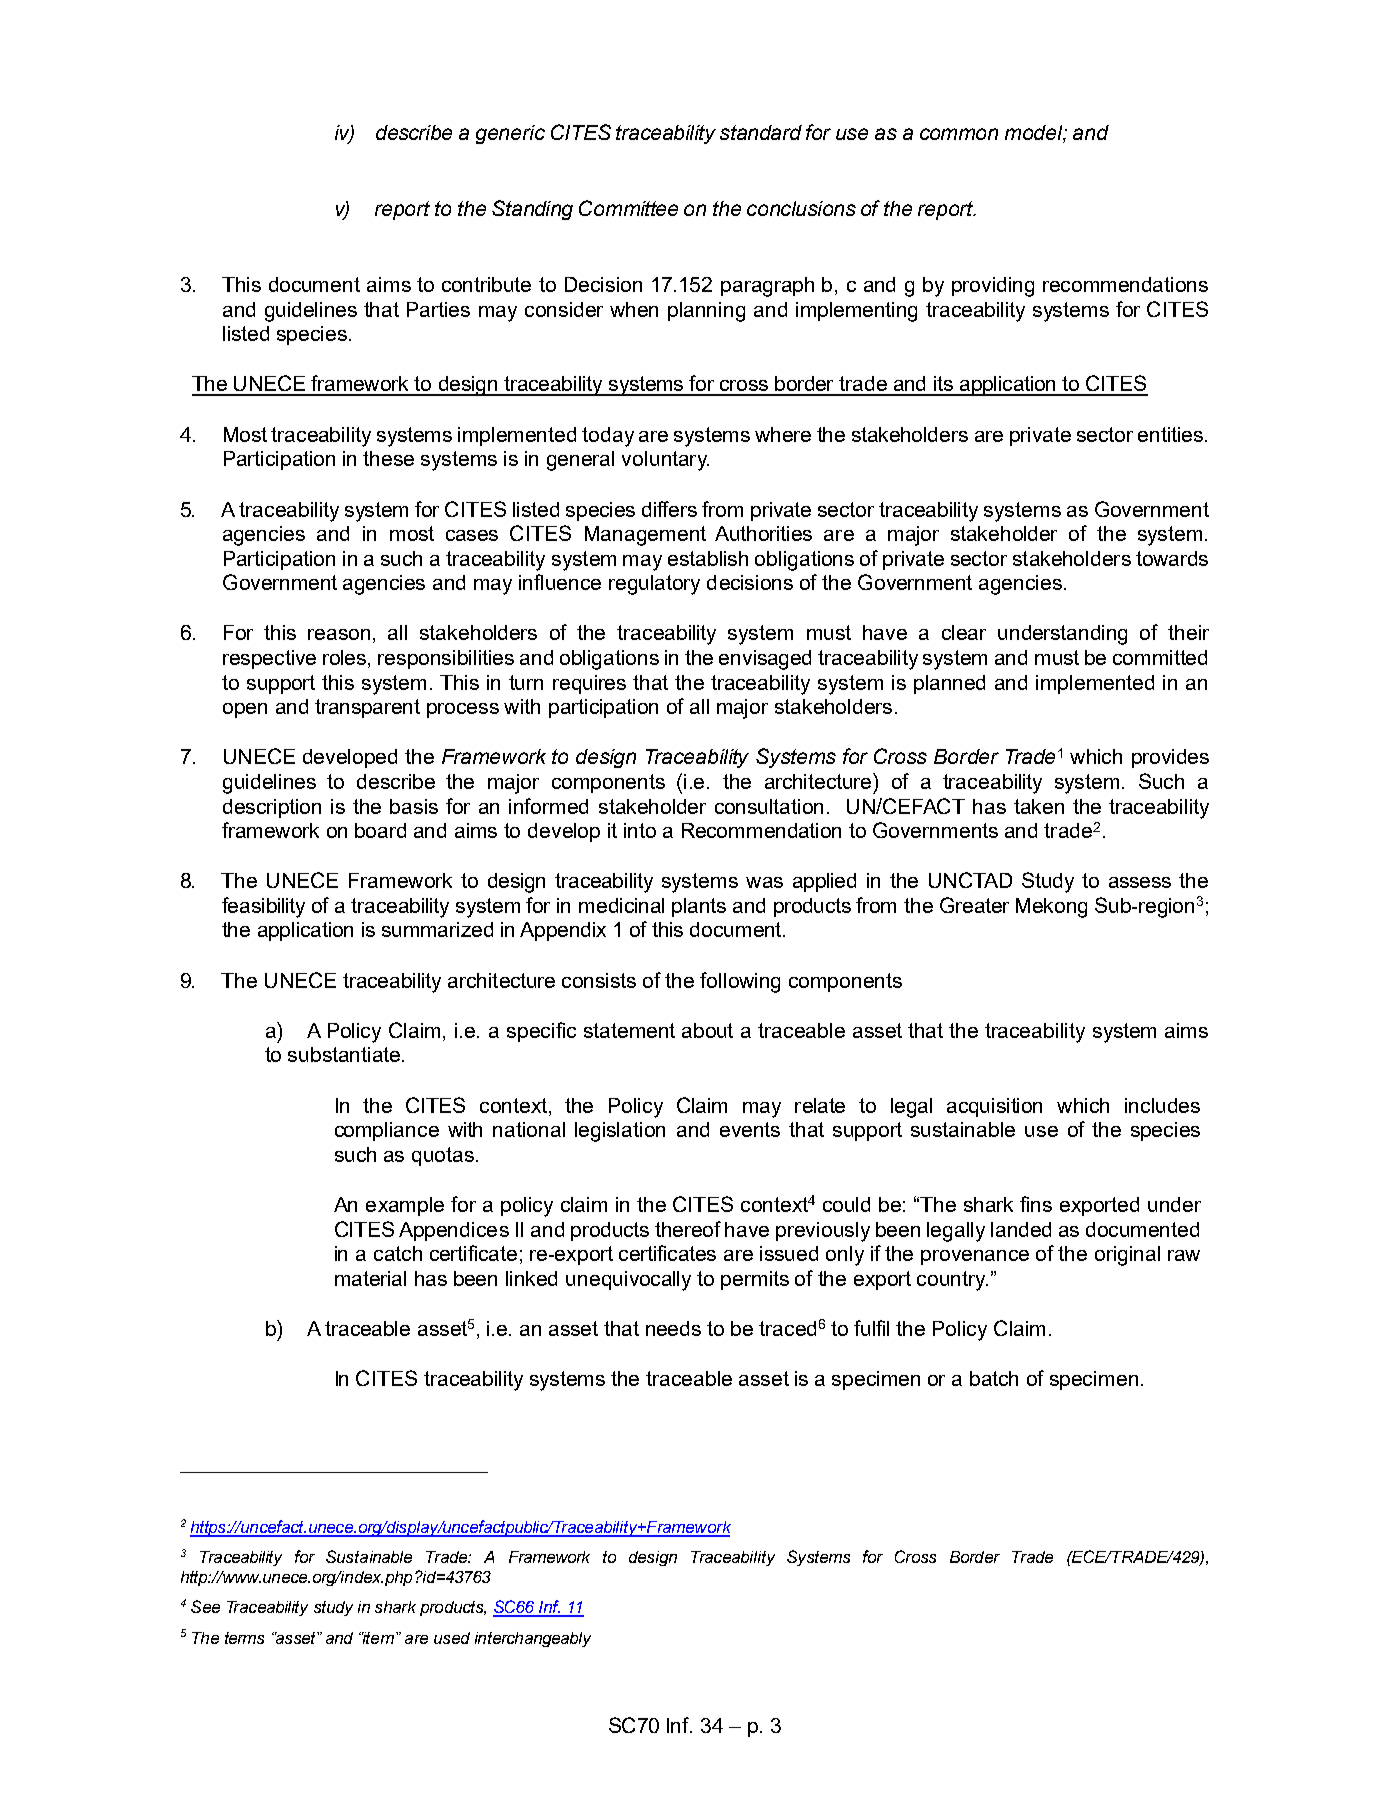 This screenshot has height=1800, width=1391. Describe the element at coordinates (1051, 908) in the screenshot. I see `Mekong` at that location.
